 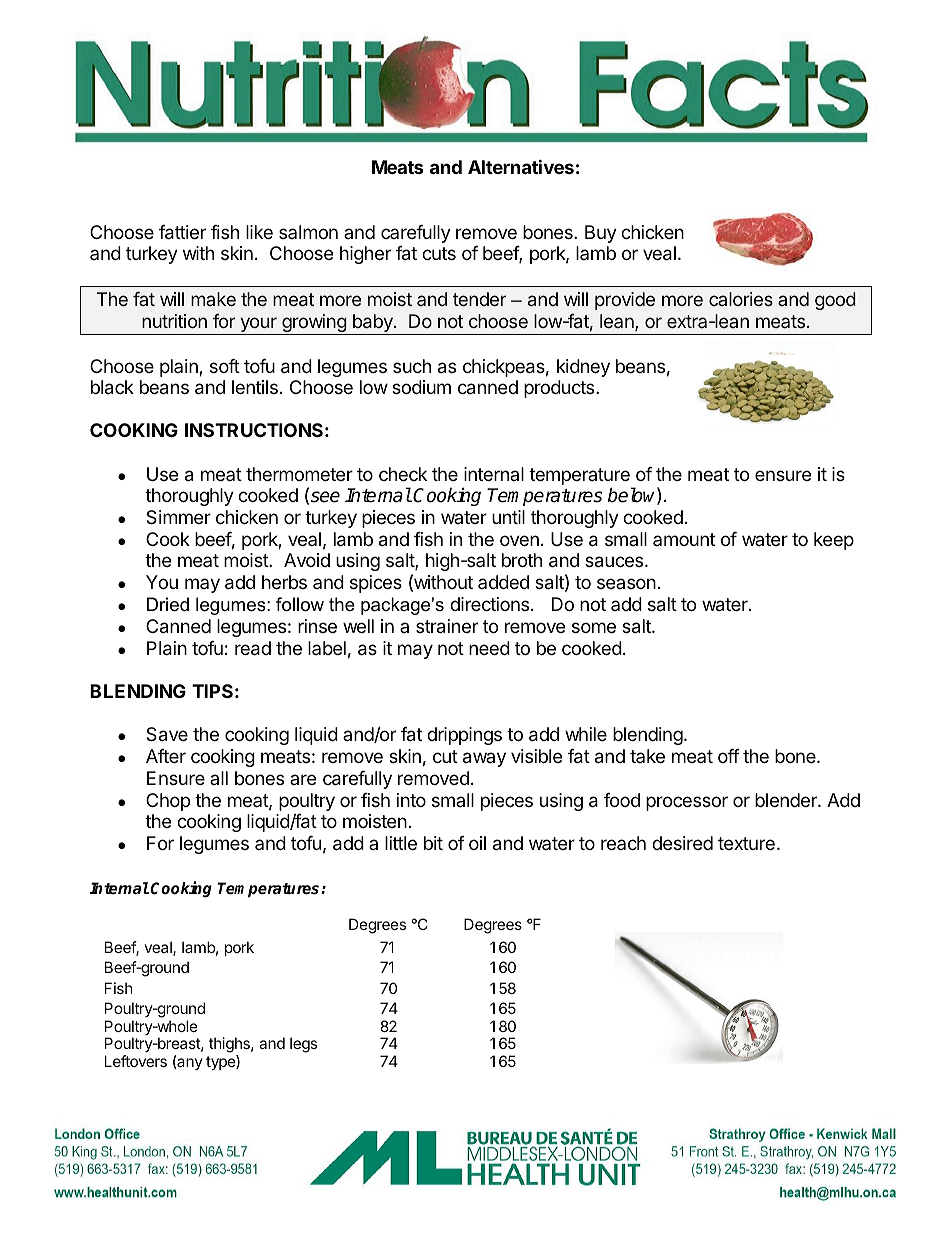 What do you see at coordinates (489, 604) in the screenshot?
I see `directions` at bounding box center [489, 604].
